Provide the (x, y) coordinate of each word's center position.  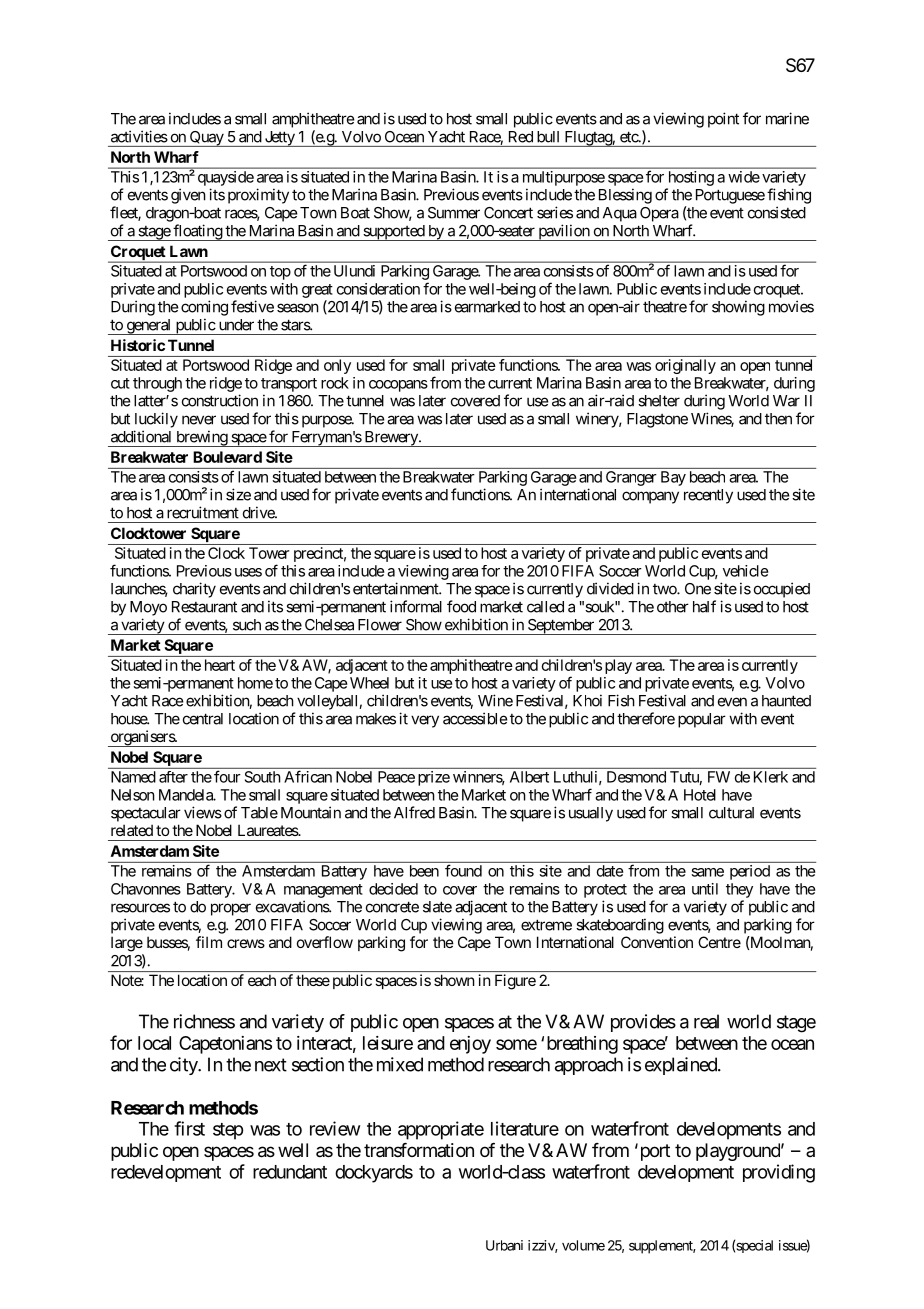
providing (779, 1173)
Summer (454, 213)
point (723, 120)
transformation (419, 1150)
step (228, 1131)
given (188, 196)
